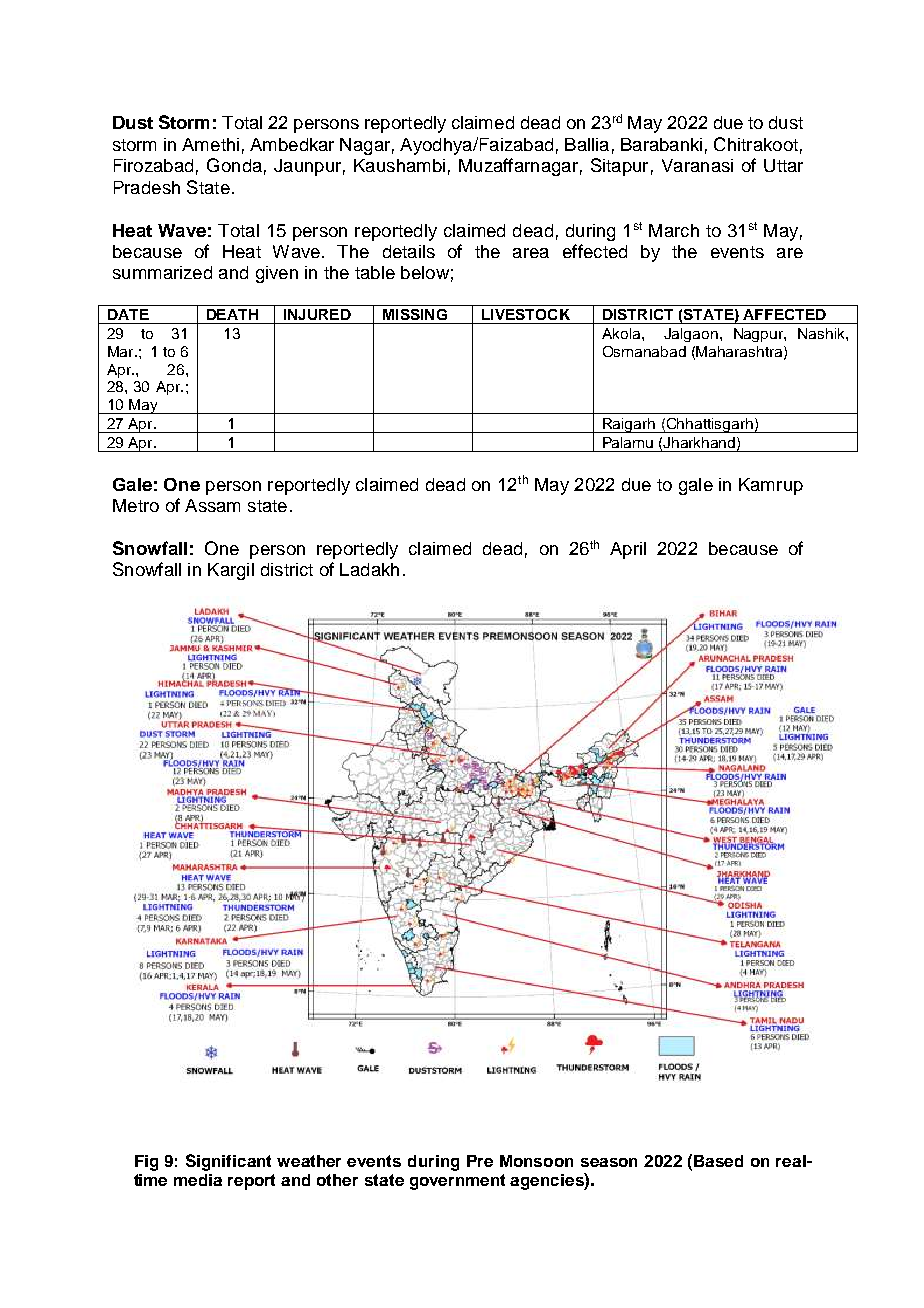  I want to click on Metro, so click(136, 505).
